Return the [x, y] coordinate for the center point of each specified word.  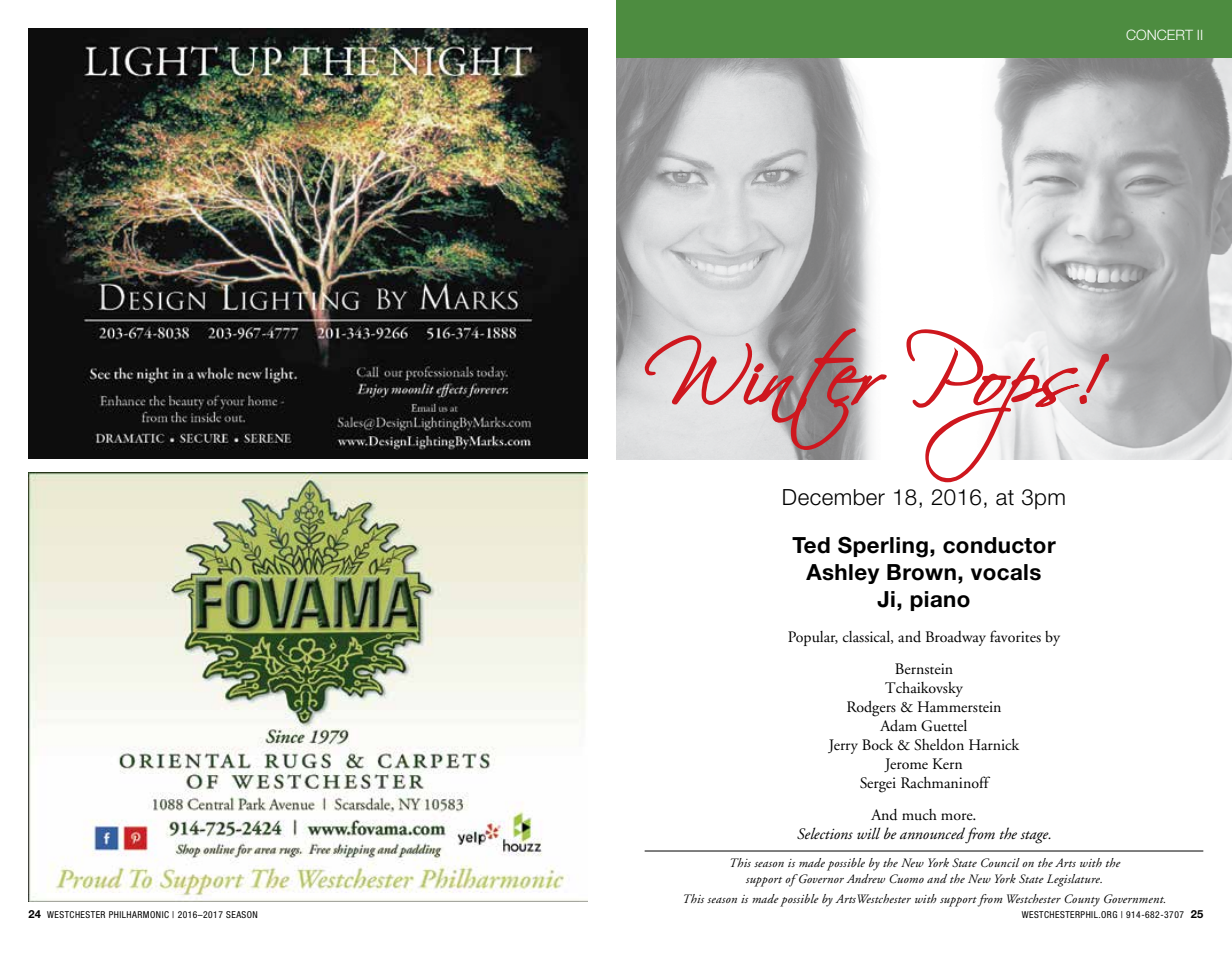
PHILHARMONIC [139, 914]
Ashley [842, 574]
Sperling [883, 547]
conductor [999, 545]
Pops [993, 405]
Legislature [1074, 880]
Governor [820, 879]
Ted [811, 545]
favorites [1015, 636]
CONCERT [1159, 34]
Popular [813, 638]
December [834, 497]
